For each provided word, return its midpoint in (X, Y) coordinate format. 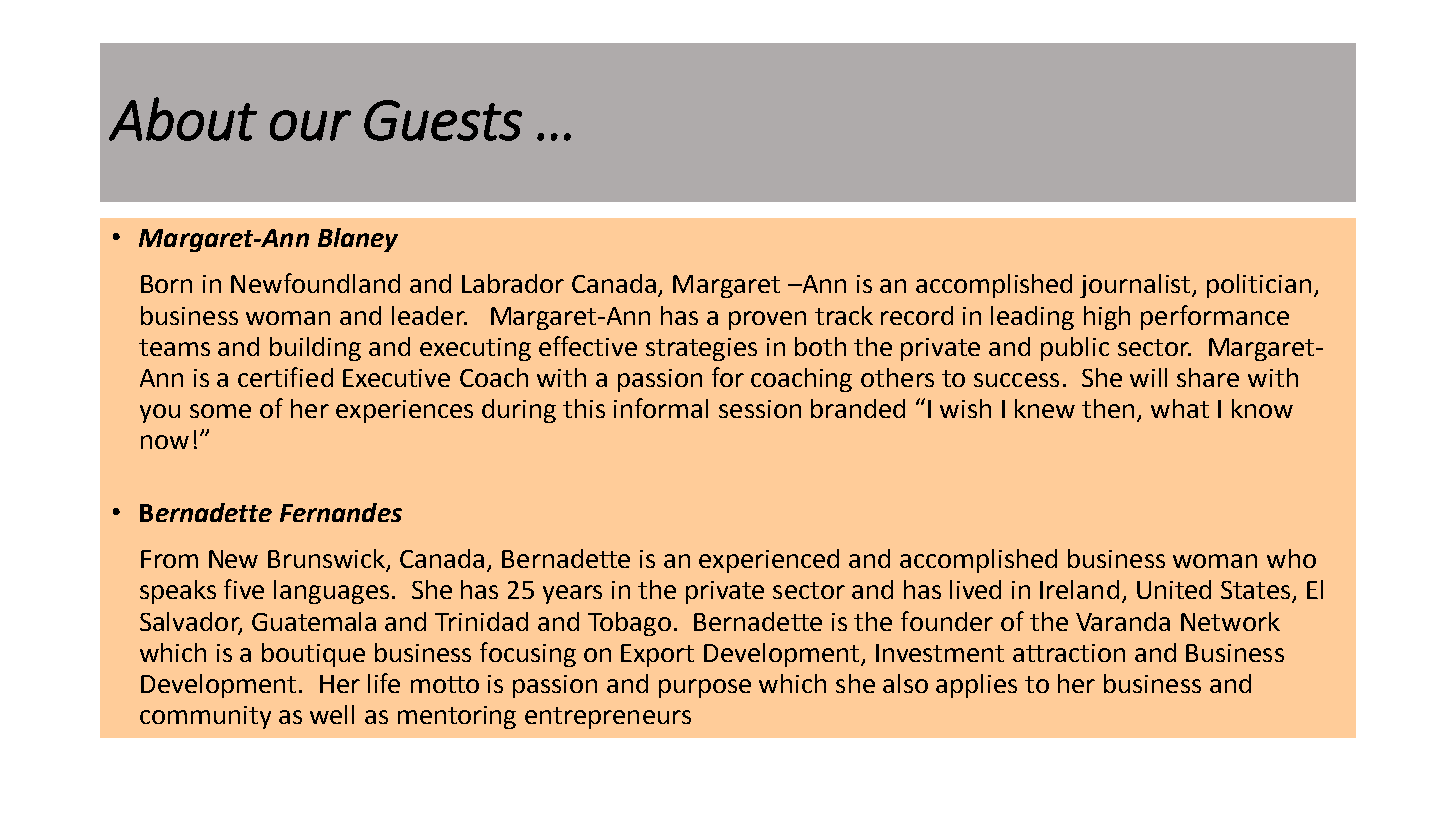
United (1174, 589)
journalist (1136, 286)
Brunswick (328, 560)
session (760, 409)
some (220, 411)
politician (1259, 286)
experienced (769, 561)
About (183, 119)
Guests (443, 120)
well (332, 714)
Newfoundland (315, 283)
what (1180, 408)
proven (767, 320)
